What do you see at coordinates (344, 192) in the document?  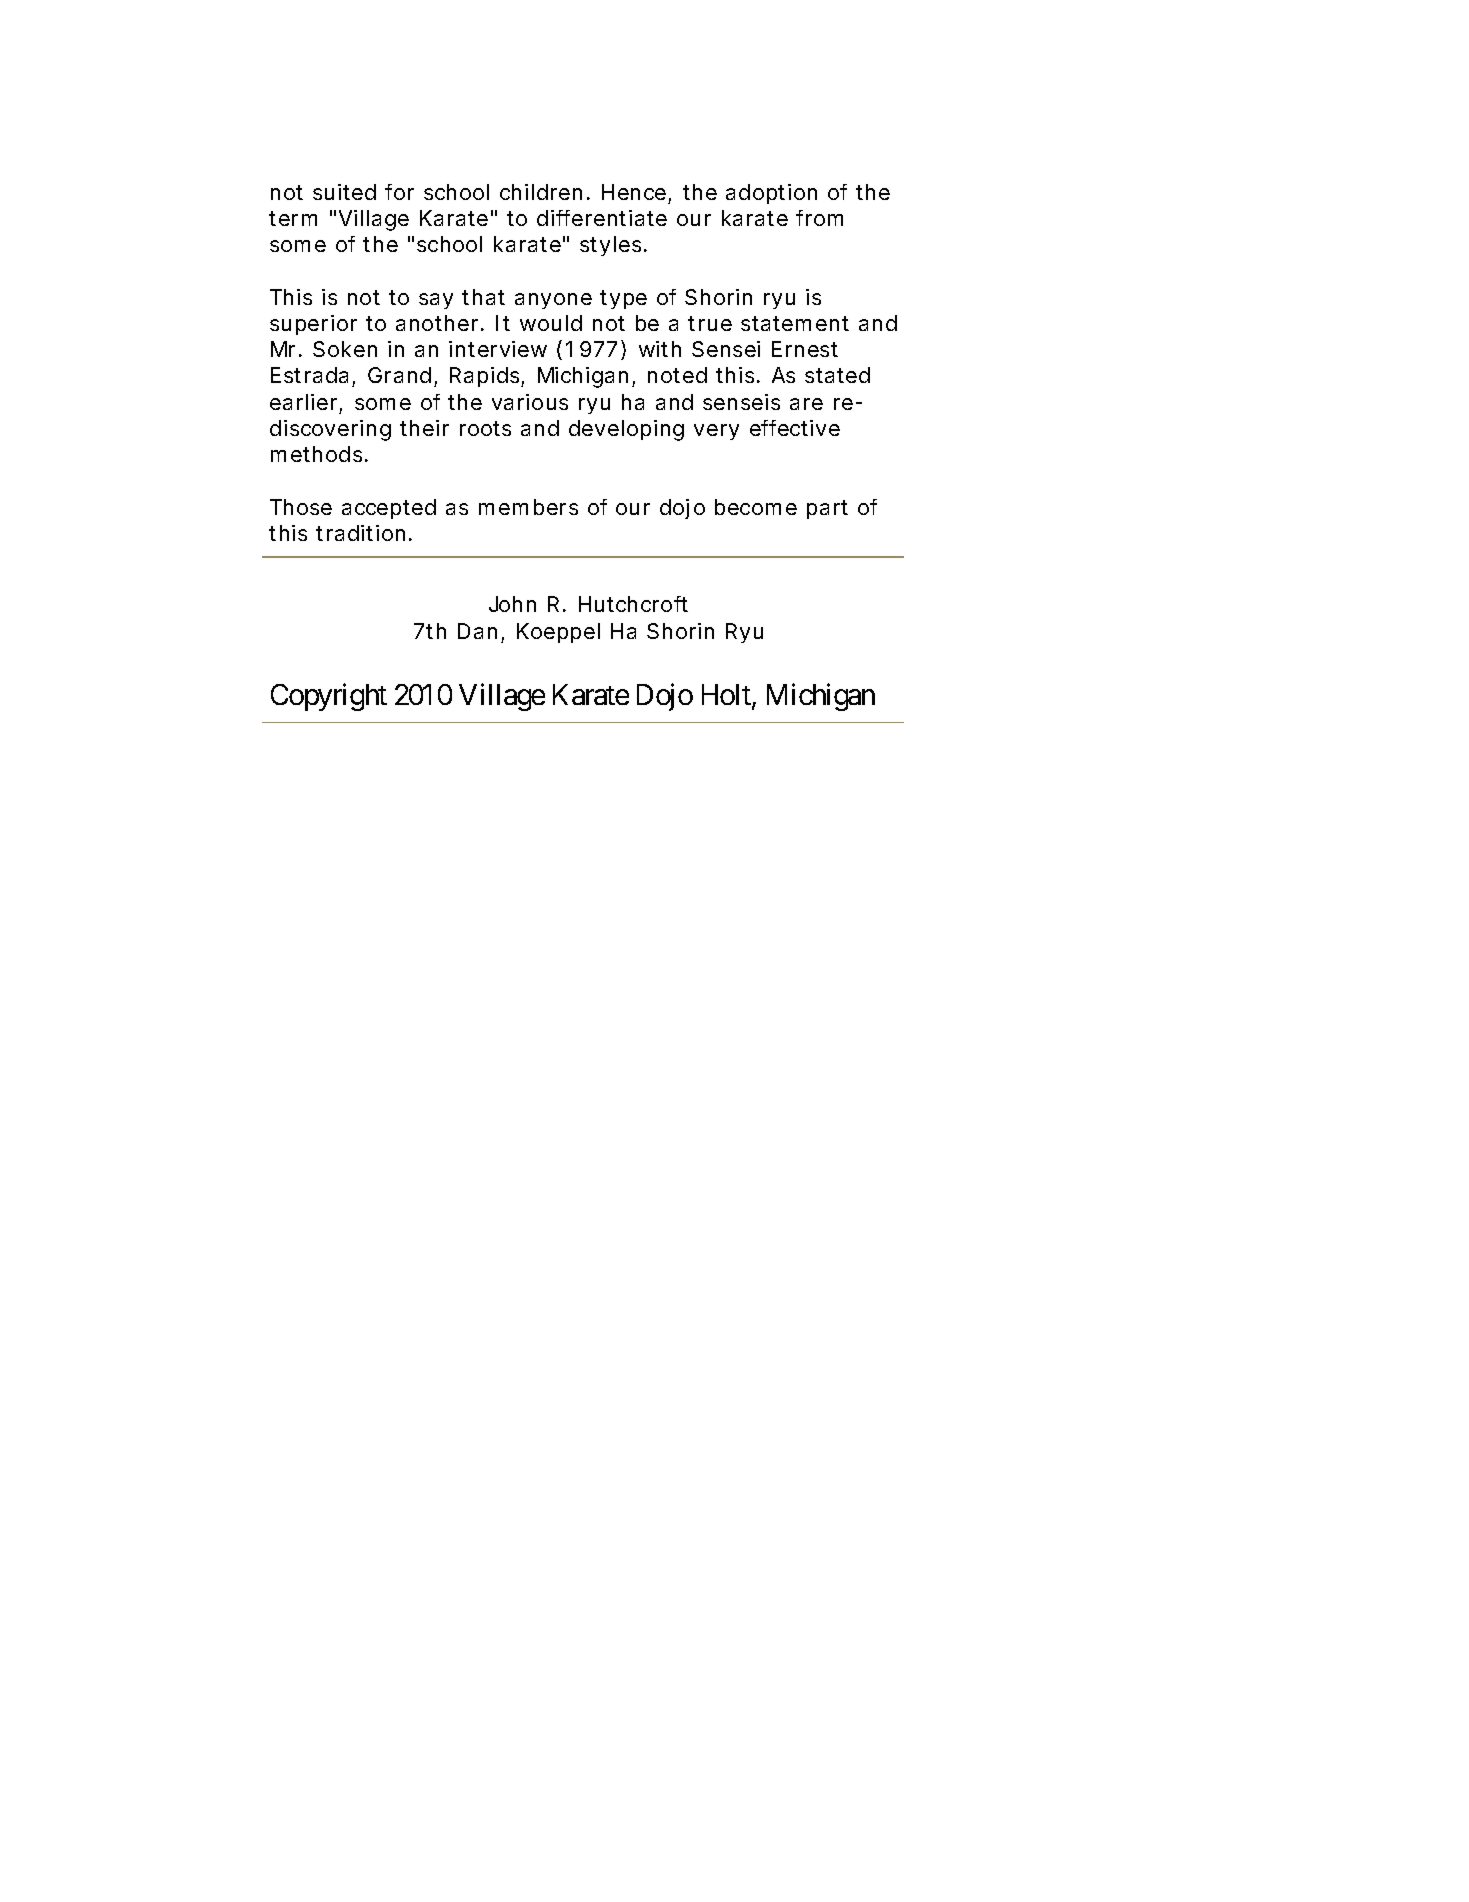 I see `suited` at bounding box center [344, 192].
